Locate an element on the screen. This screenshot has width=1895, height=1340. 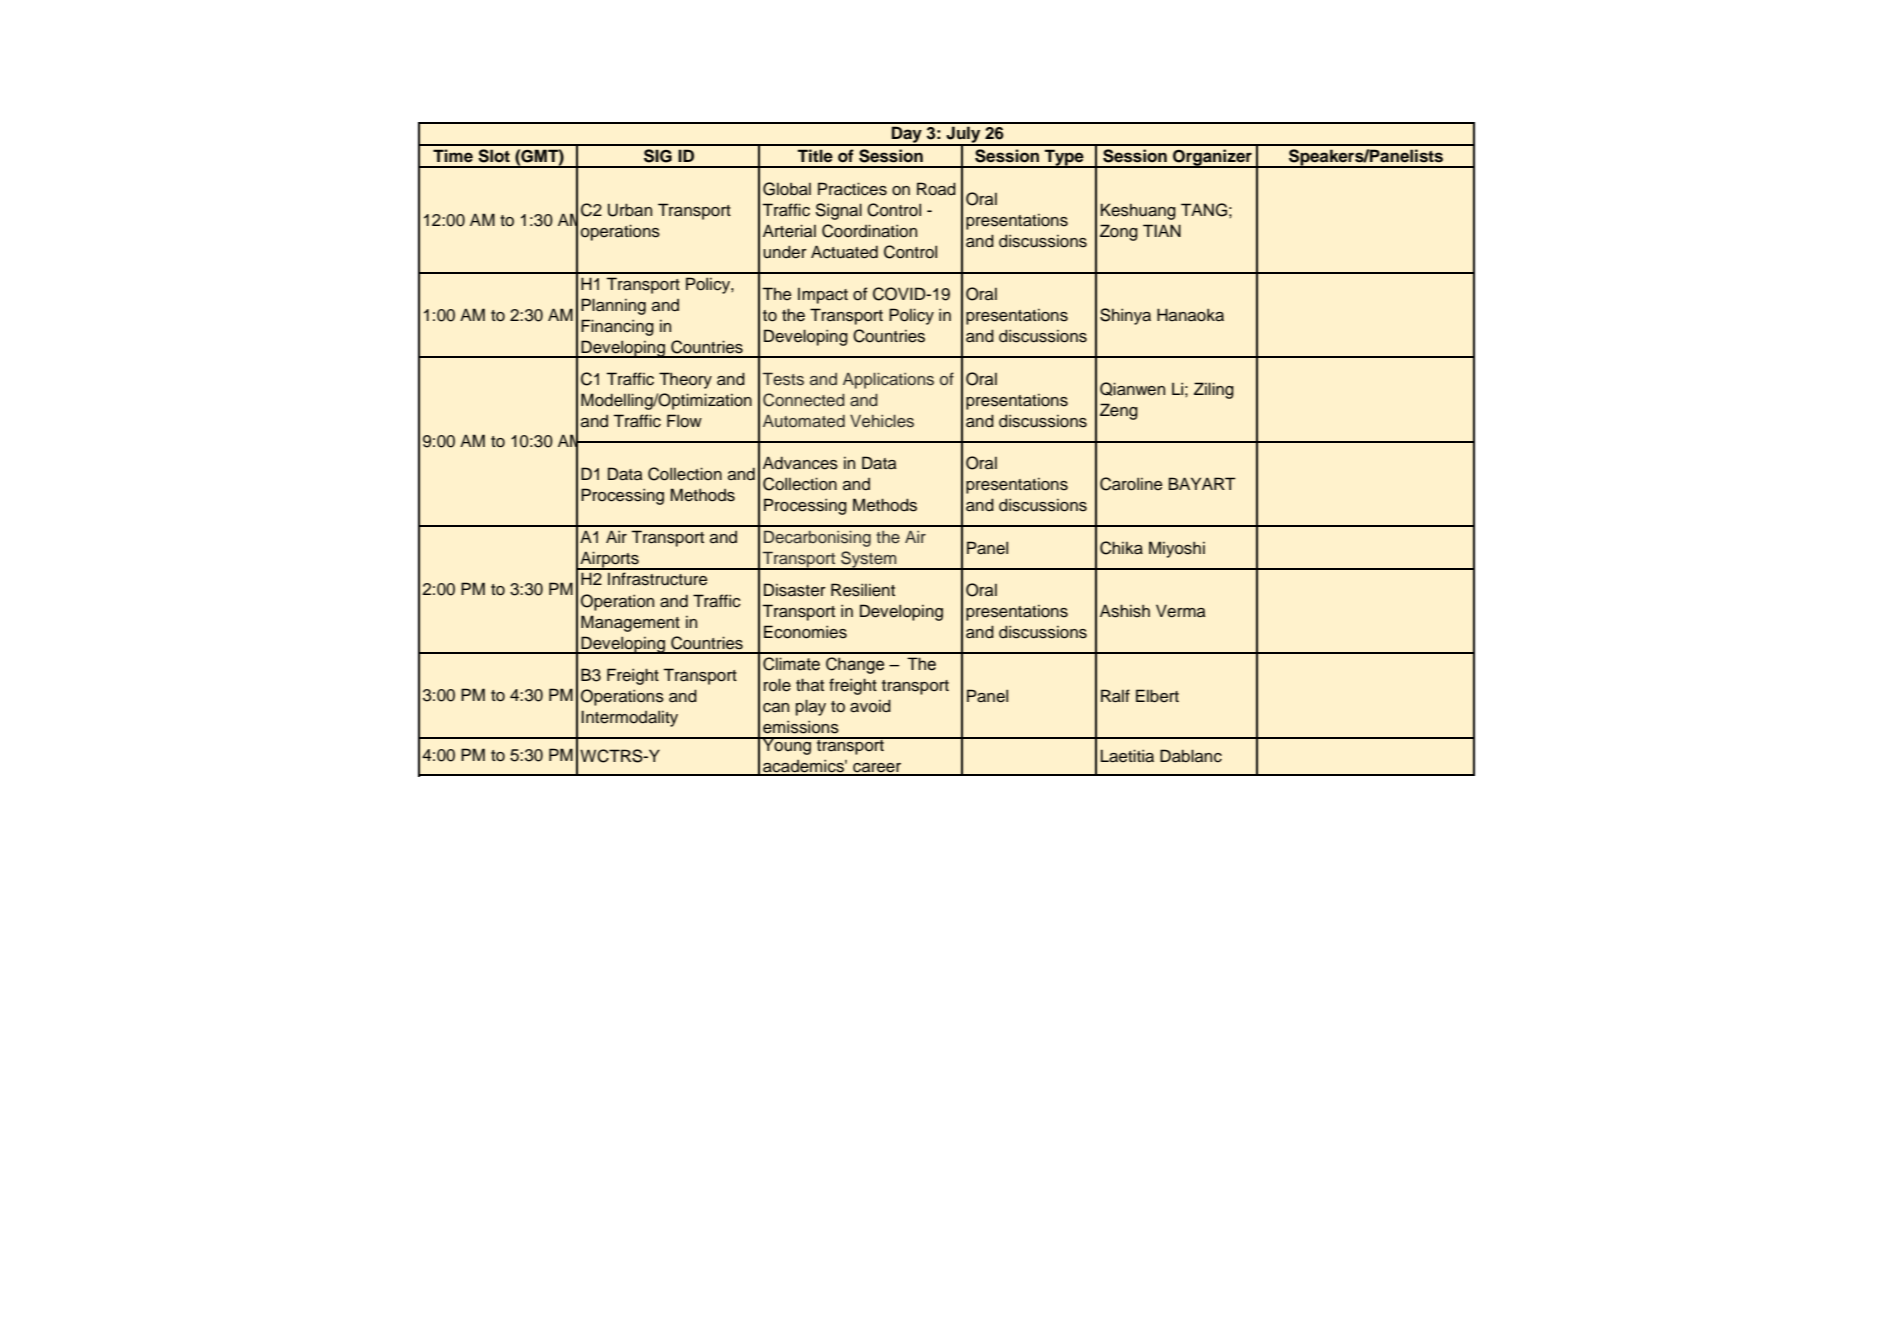
Vehicles is located at coordinates (882, 421).
